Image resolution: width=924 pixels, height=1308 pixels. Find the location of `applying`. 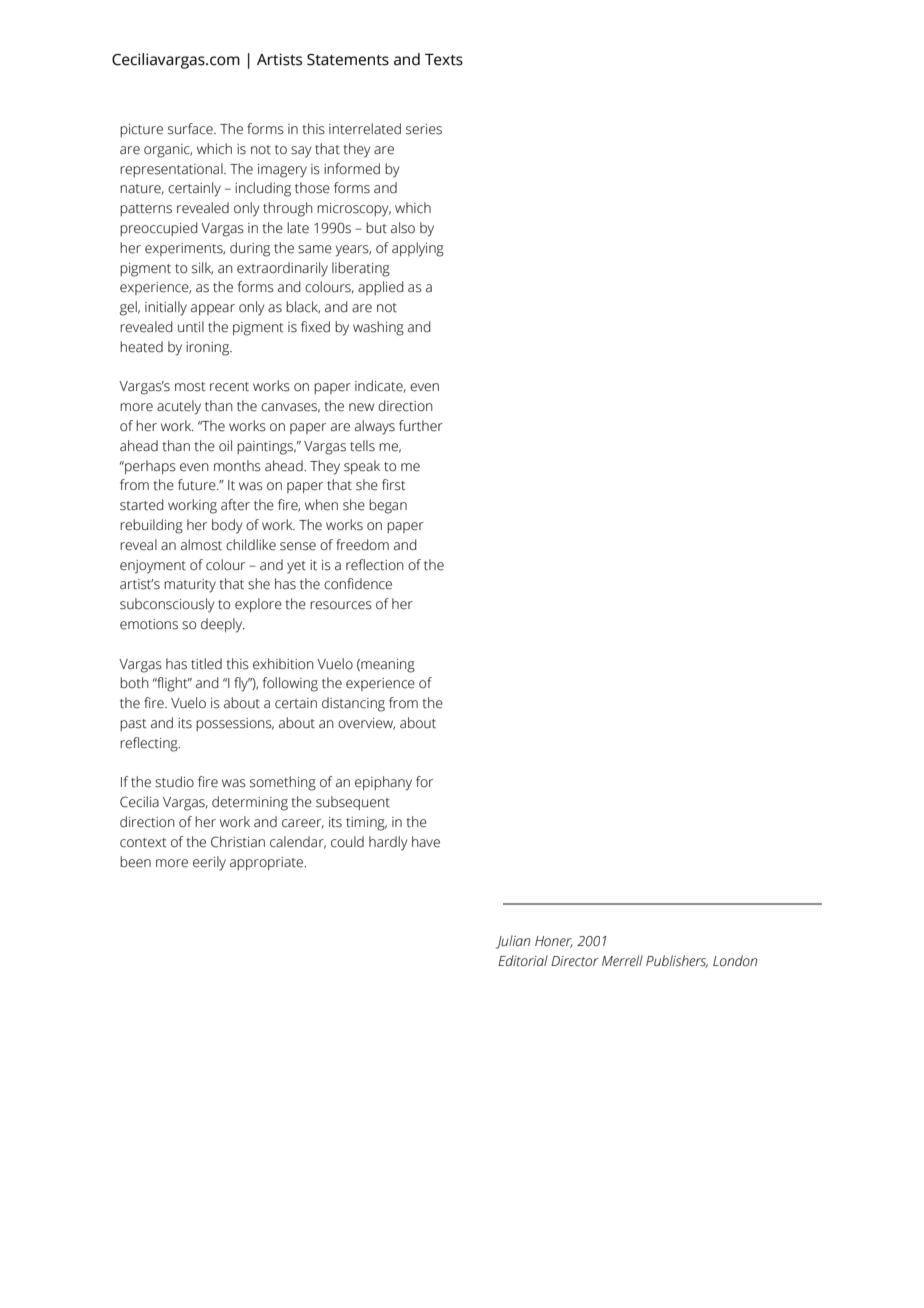

applying is located at coordinates (418, 249).
